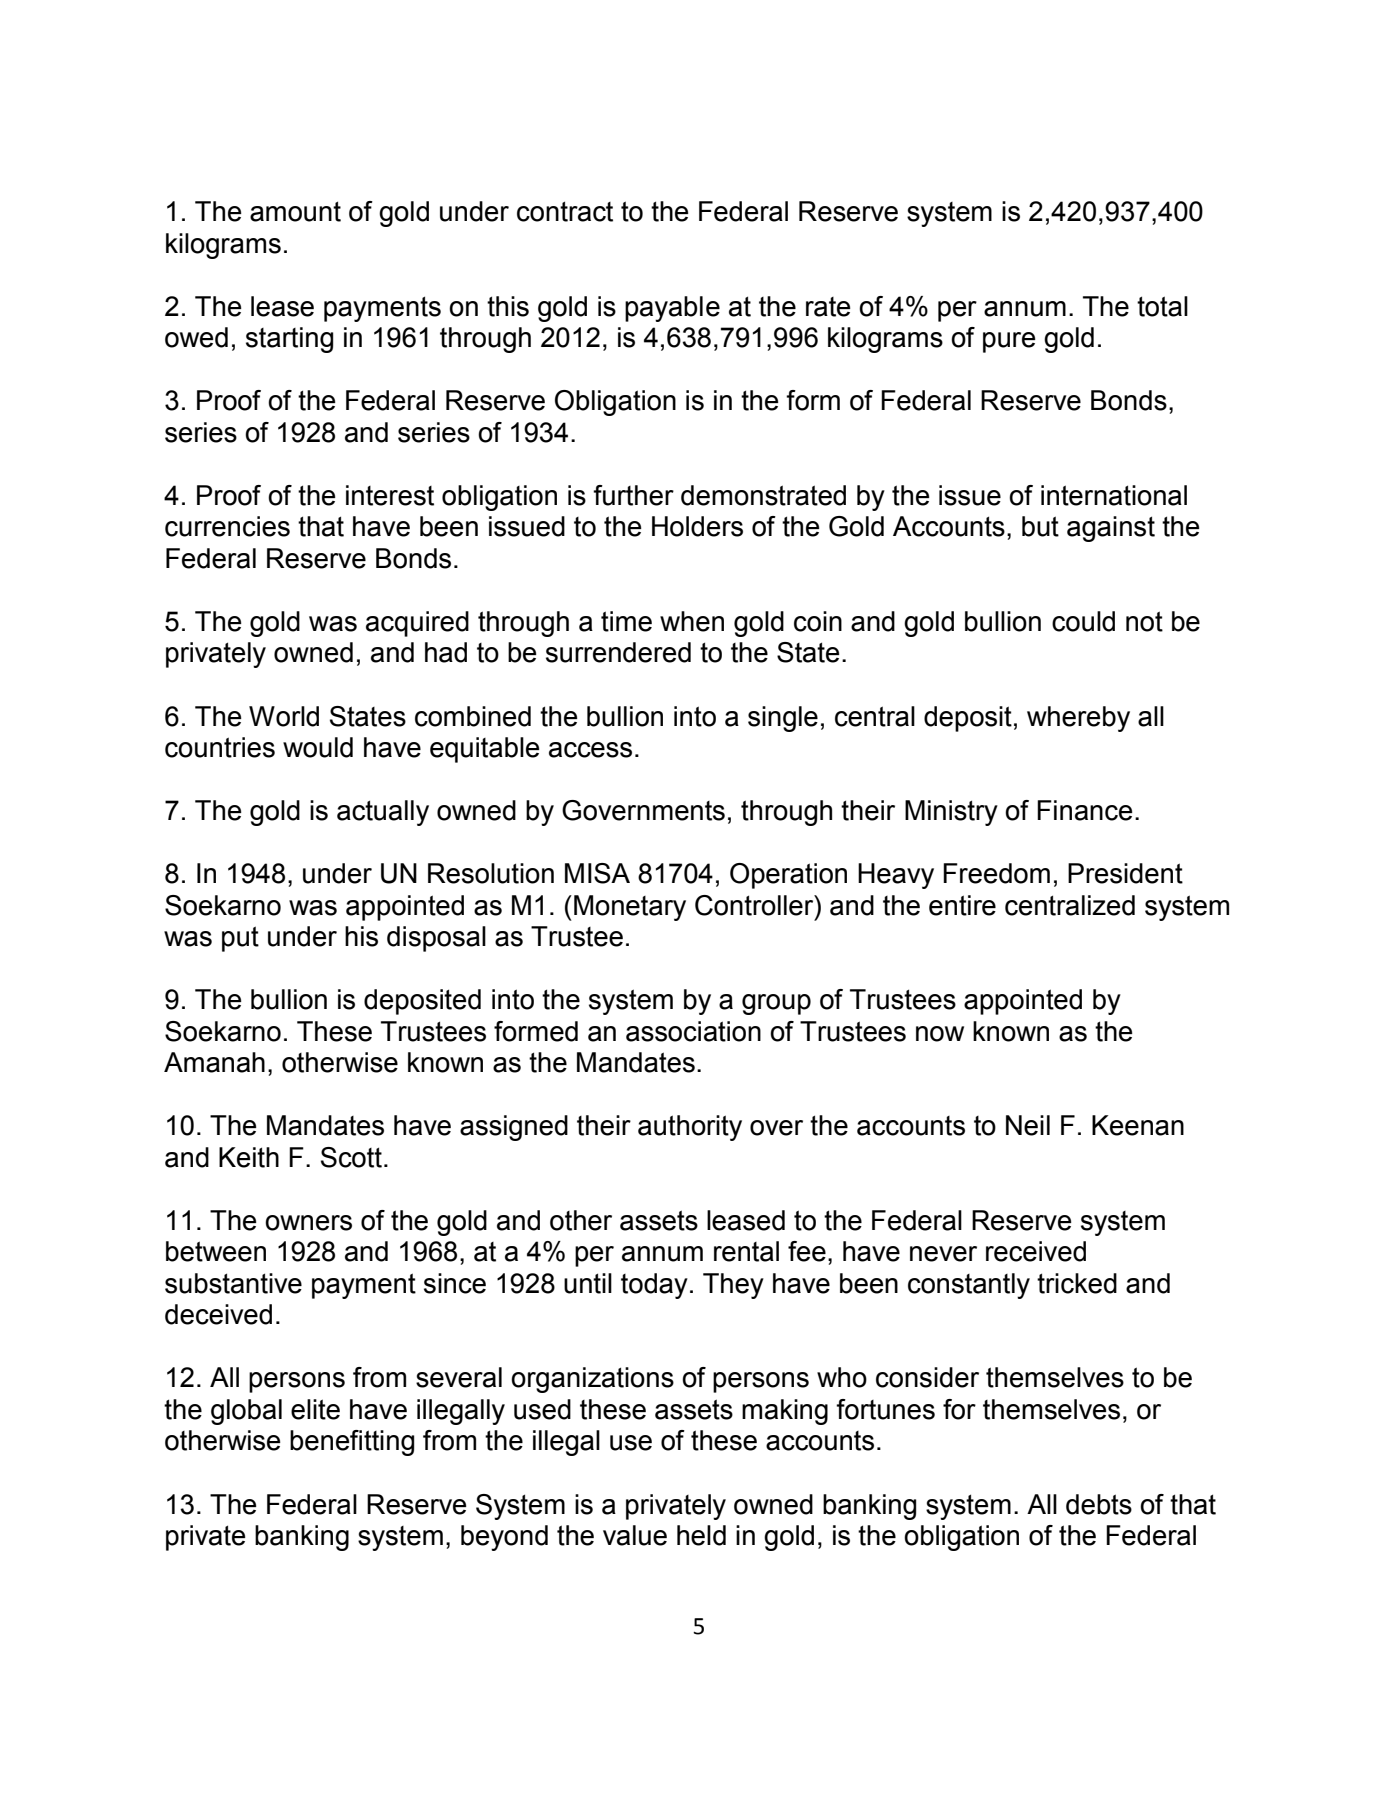 This document has width=1398, height=1809. Describe the element at coordinates (1028, 1125) in the document. I see `Neil` at that location.
